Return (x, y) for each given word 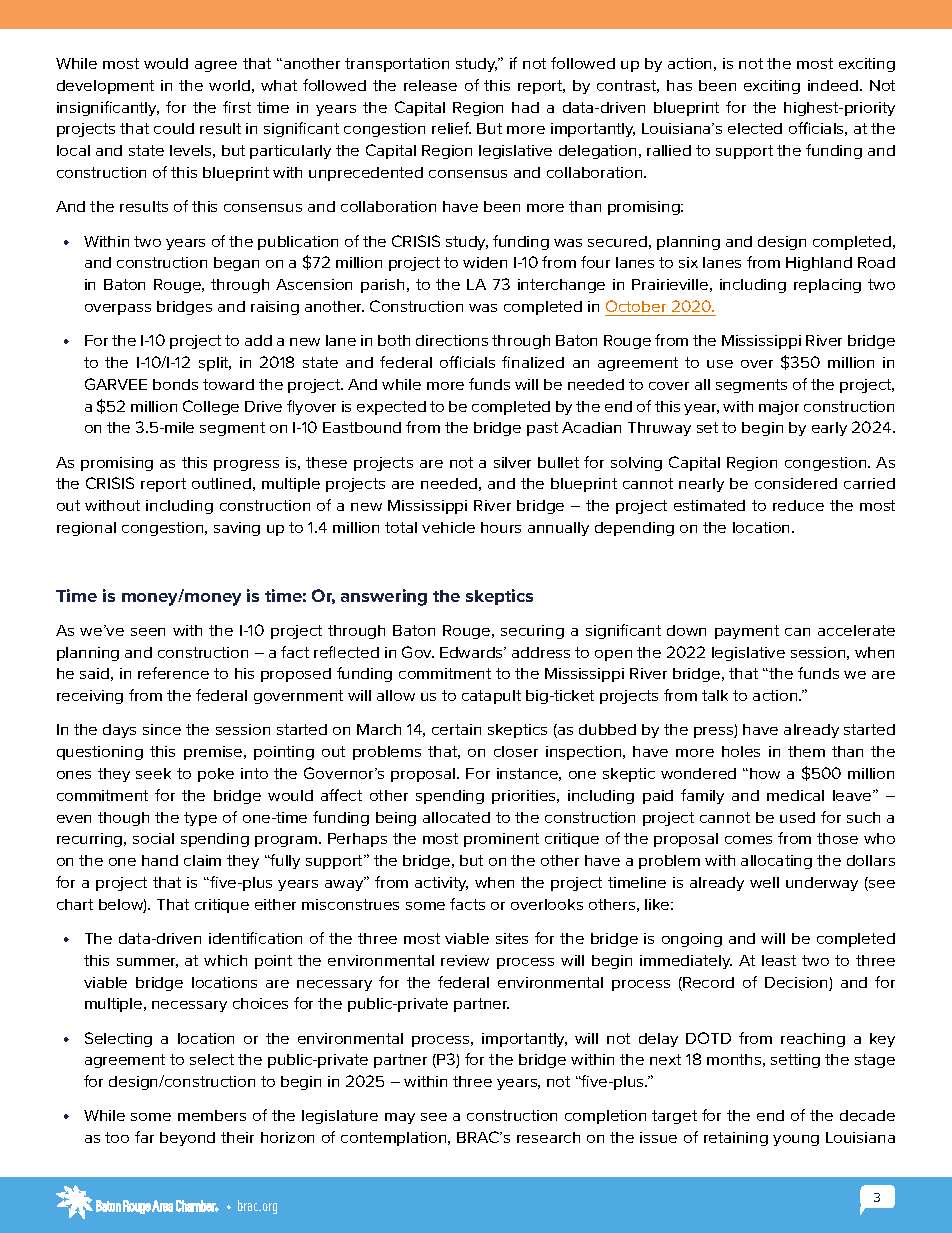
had (525, 107)
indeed (833, 85)
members (212, 1115)
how (765, 773)
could (174, 128)
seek (153, 773)
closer (516, 751)
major (779, 408)
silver (512, 462)
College (211, 407)
